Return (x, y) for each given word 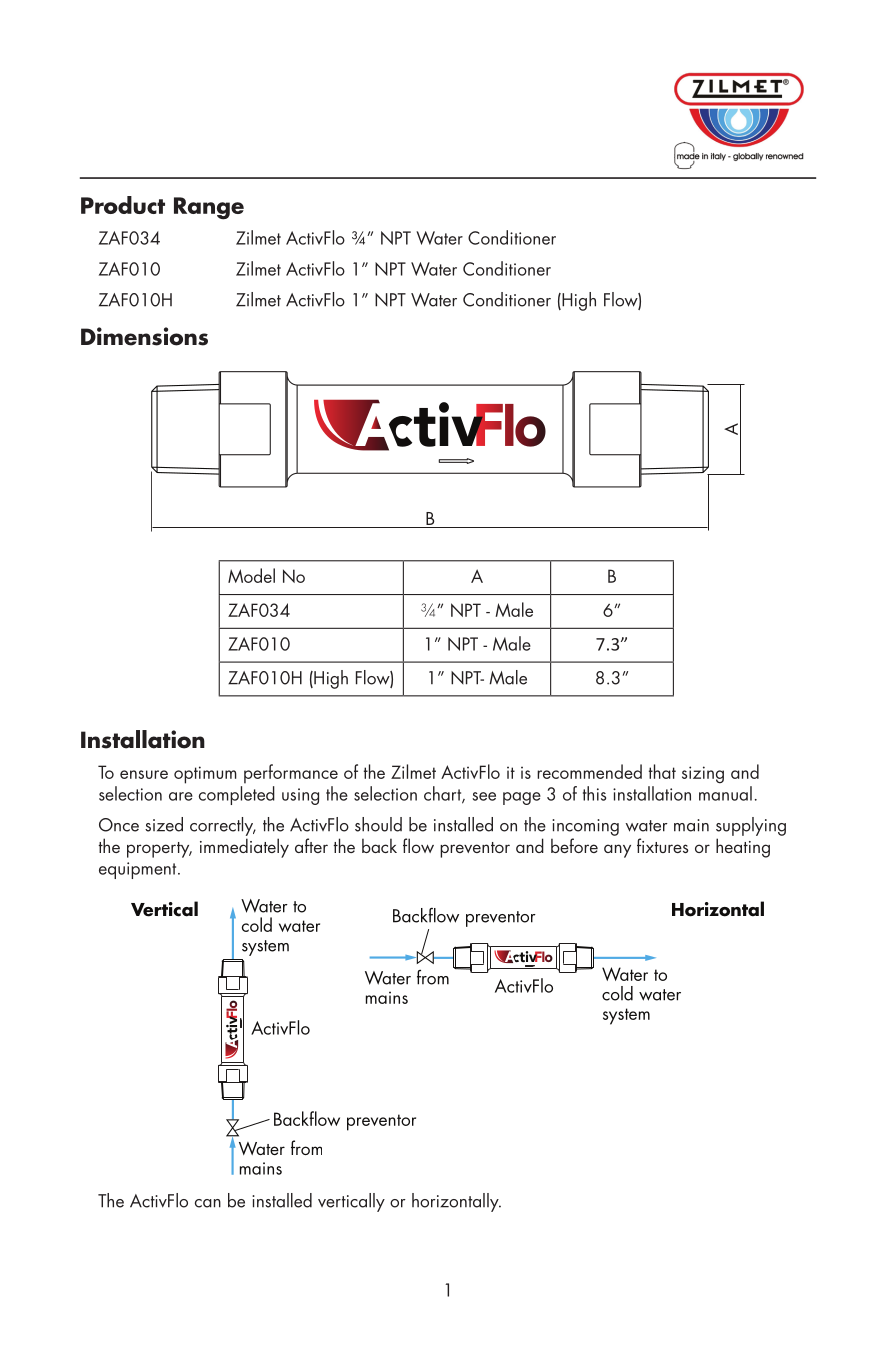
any (617, 851)
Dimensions (144, 336)
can (208, 1203)
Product (123, 205)
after (311, 845)
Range (209, 208)
